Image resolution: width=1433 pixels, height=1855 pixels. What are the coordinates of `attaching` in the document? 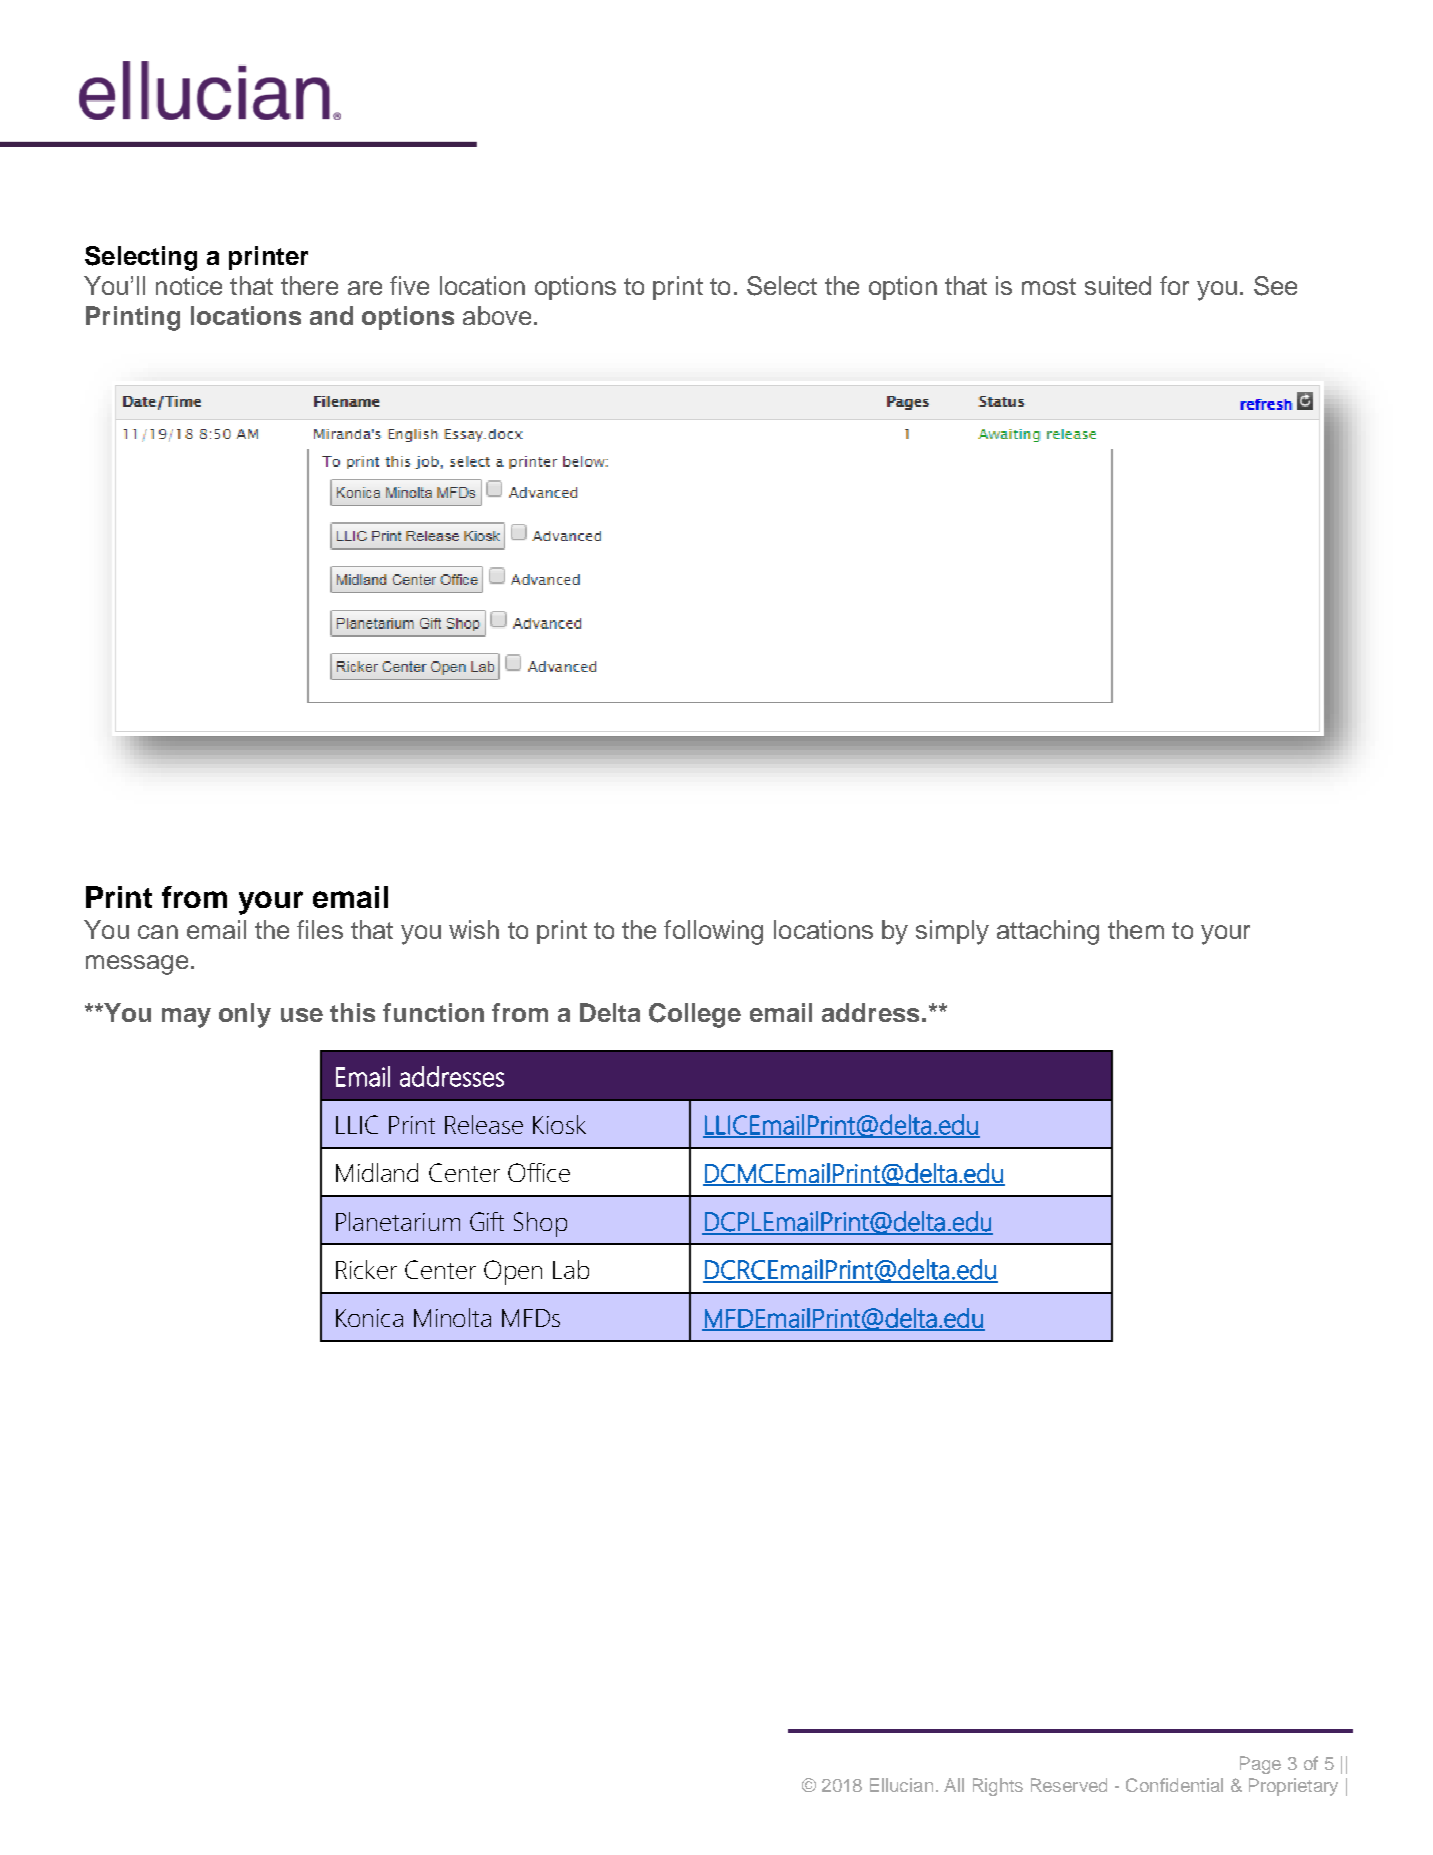 It's located at (1048, 932).
